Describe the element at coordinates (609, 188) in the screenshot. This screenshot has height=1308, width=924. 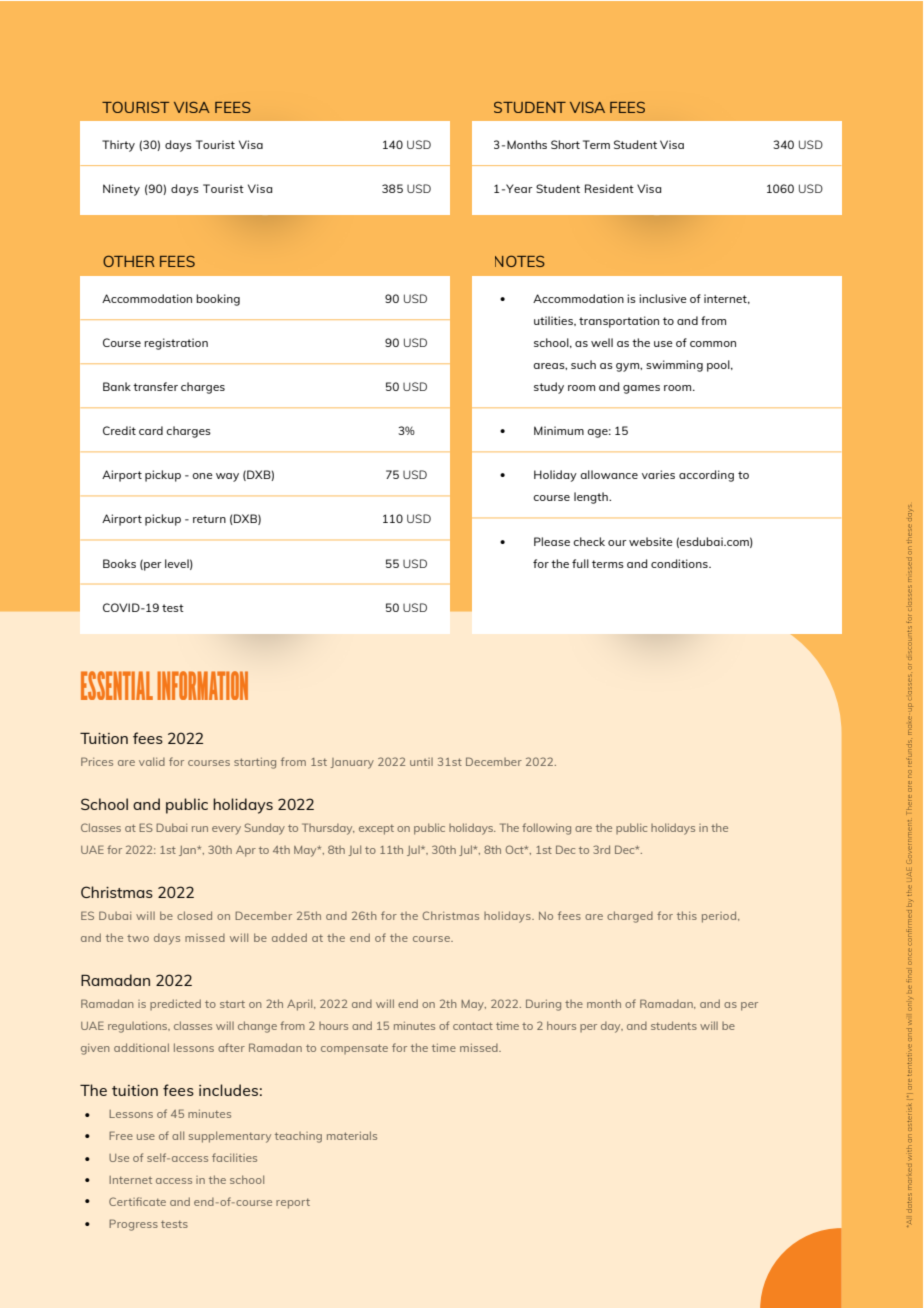
I see `Resident` at that location.
